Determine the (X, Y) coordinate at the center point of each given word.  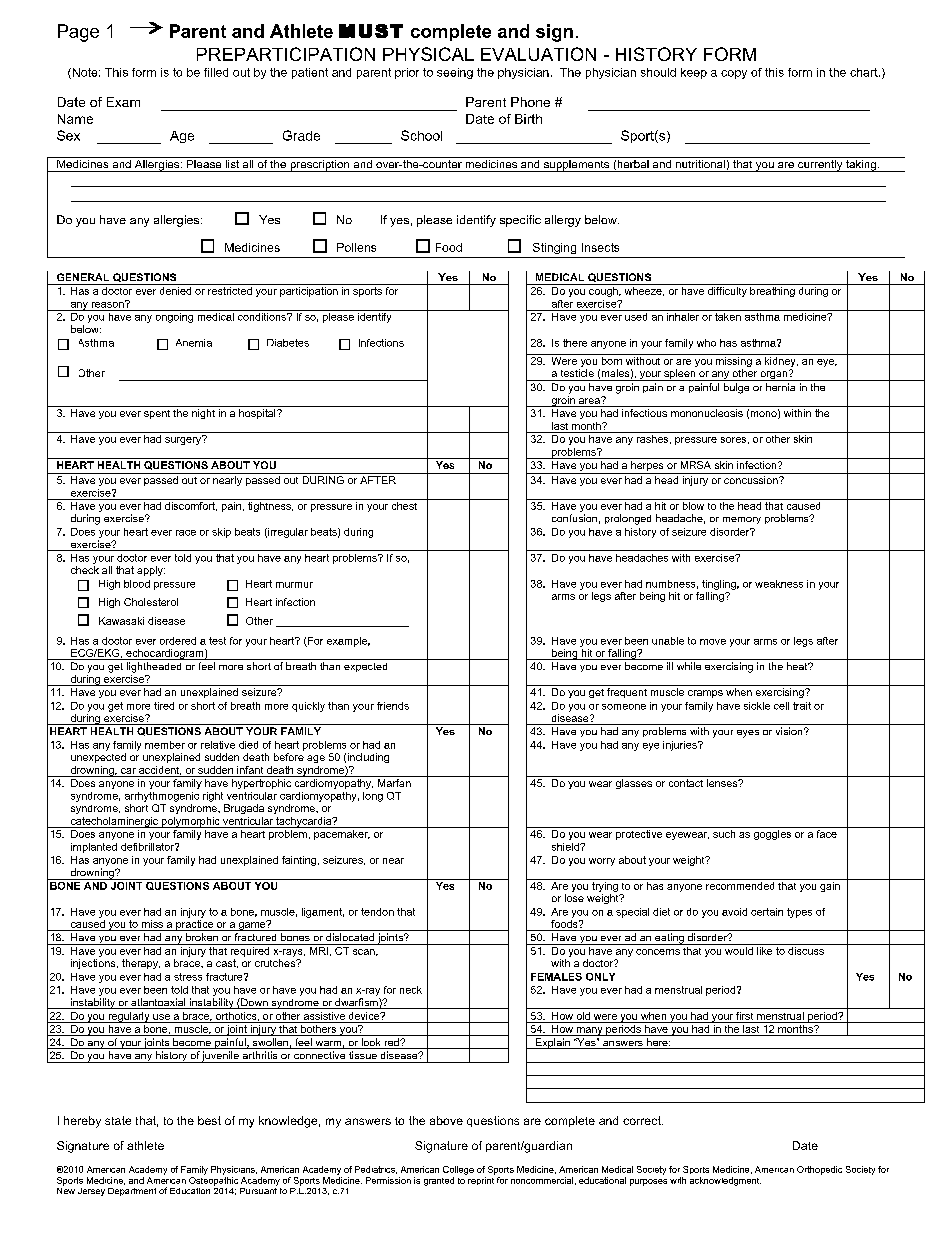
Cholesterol (151, 602)
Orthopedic (819, 1170)
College (458, 1170)
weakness (779, 584)
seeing (455, 73)
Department (132, 1192)
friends (393, 706)
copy (734, 74)
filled (216, 72)
